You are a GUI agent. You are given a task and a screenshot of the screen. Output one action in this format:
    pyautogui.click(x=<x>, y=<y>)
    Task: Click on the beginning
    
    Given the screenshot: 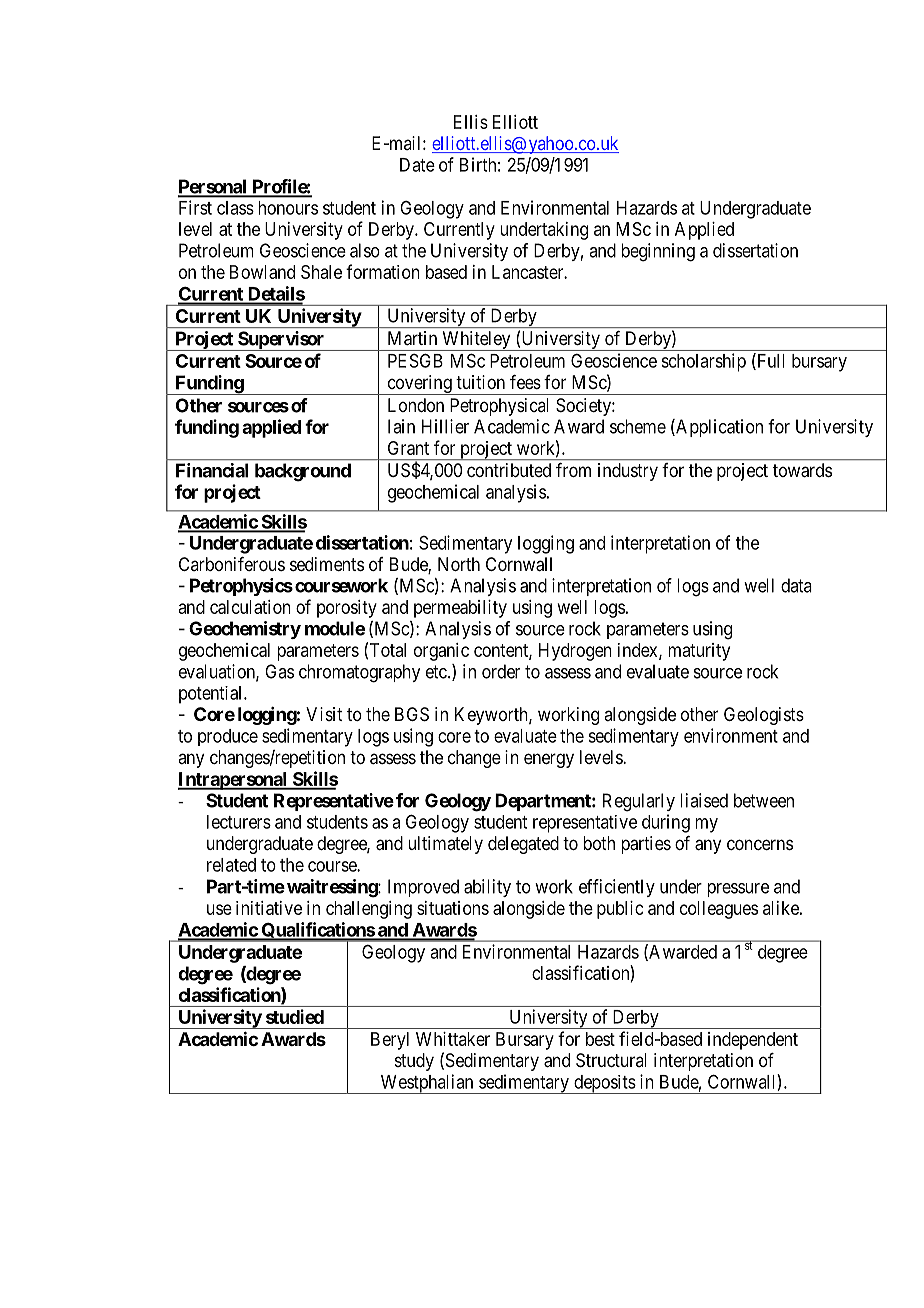 What is the action you would take?
    pyautogui.click(x=658, y=252)
